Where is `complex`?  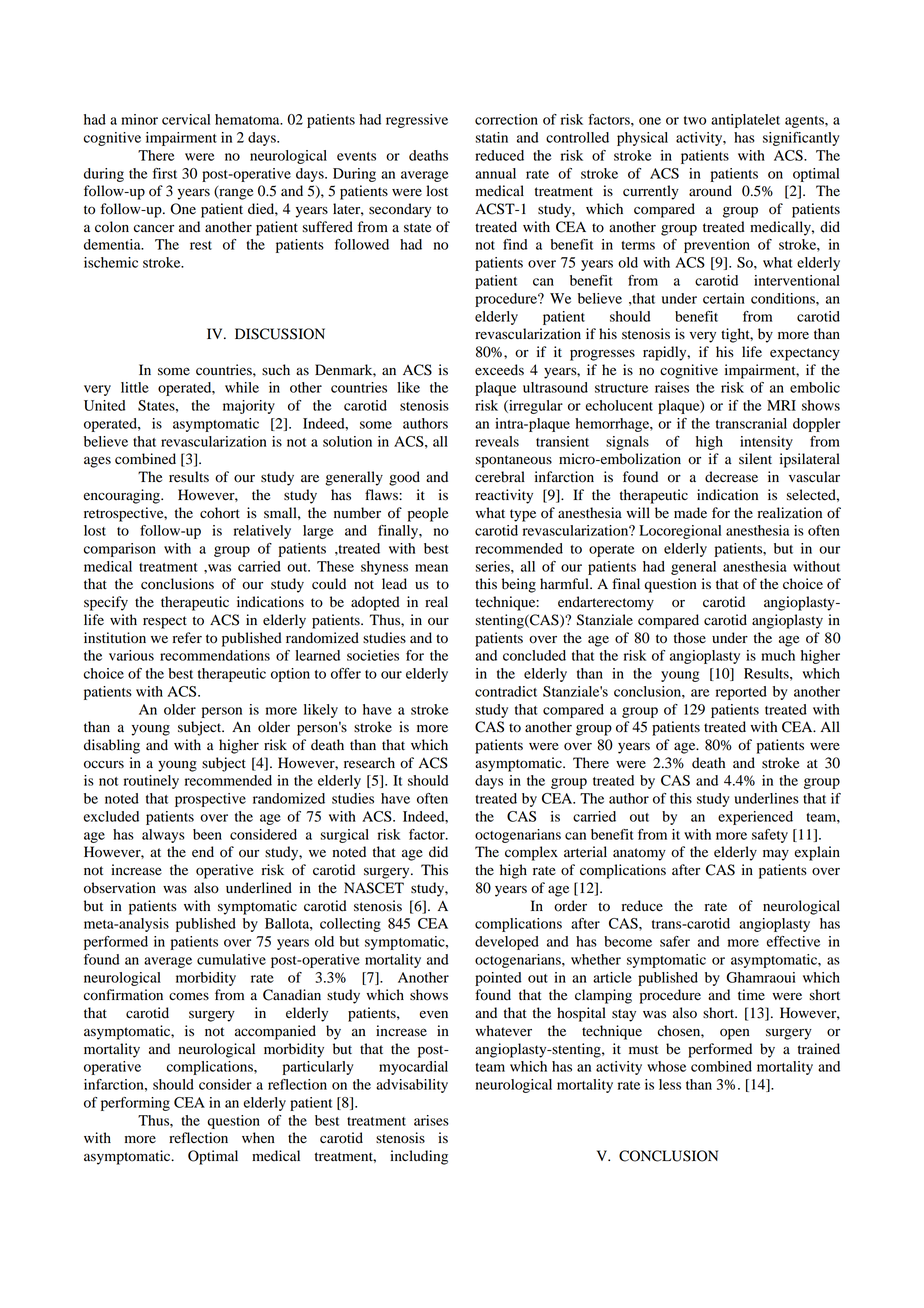 complex is located at coordinates (531, 853).
